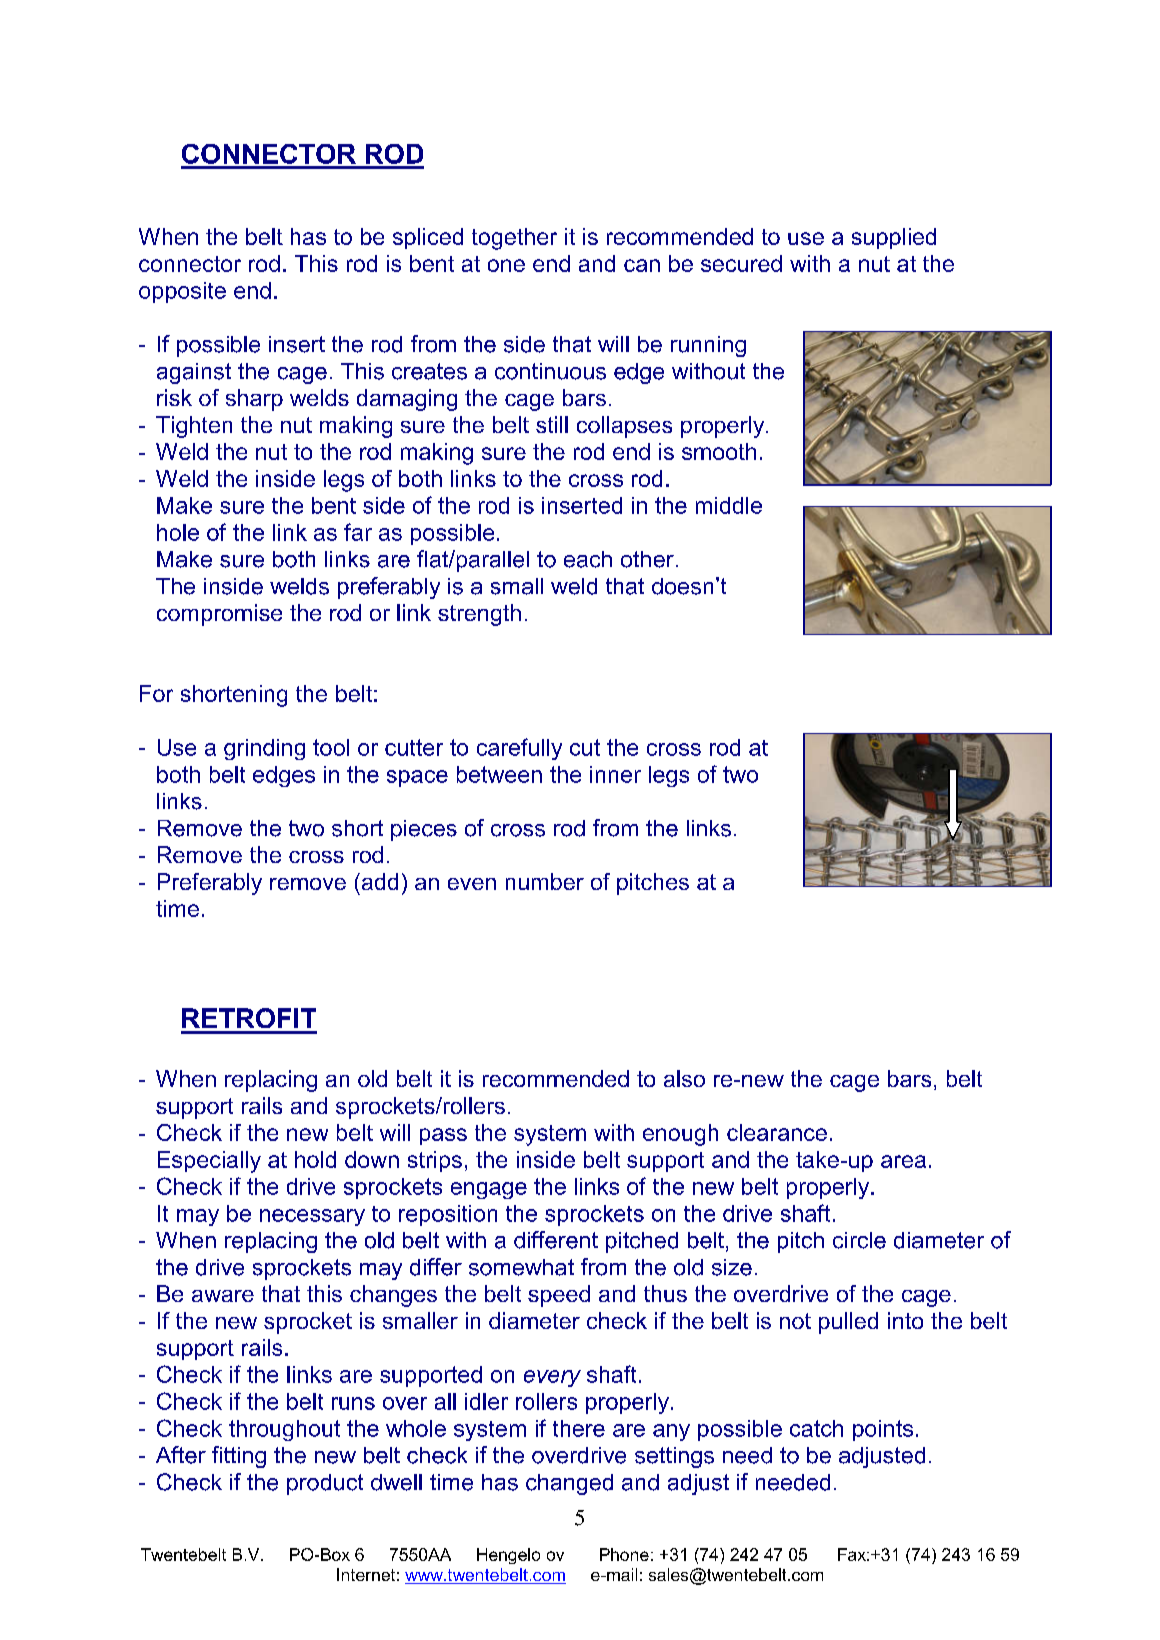 The image size is (1160, 1640). Describe the element at coordinates (615, 774) in the screenshot. I see `inner` at that location.
